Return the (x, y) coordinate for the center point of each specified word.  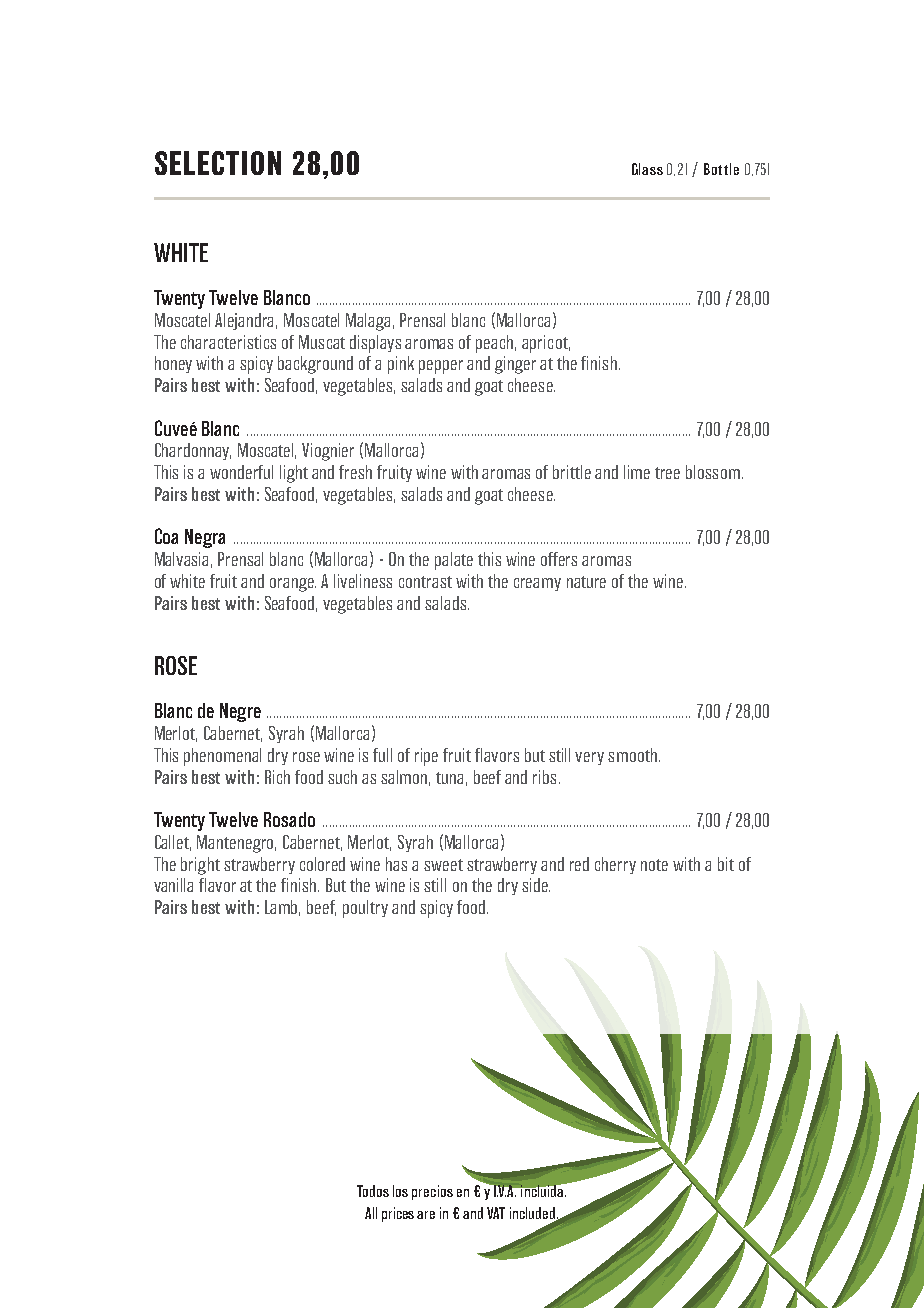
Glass (647, 169)
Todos (373, 1191)
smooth (632, 755)
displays (375, 344)
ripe (426, 757)
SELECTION (218, 163)
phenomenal (222, 757)
